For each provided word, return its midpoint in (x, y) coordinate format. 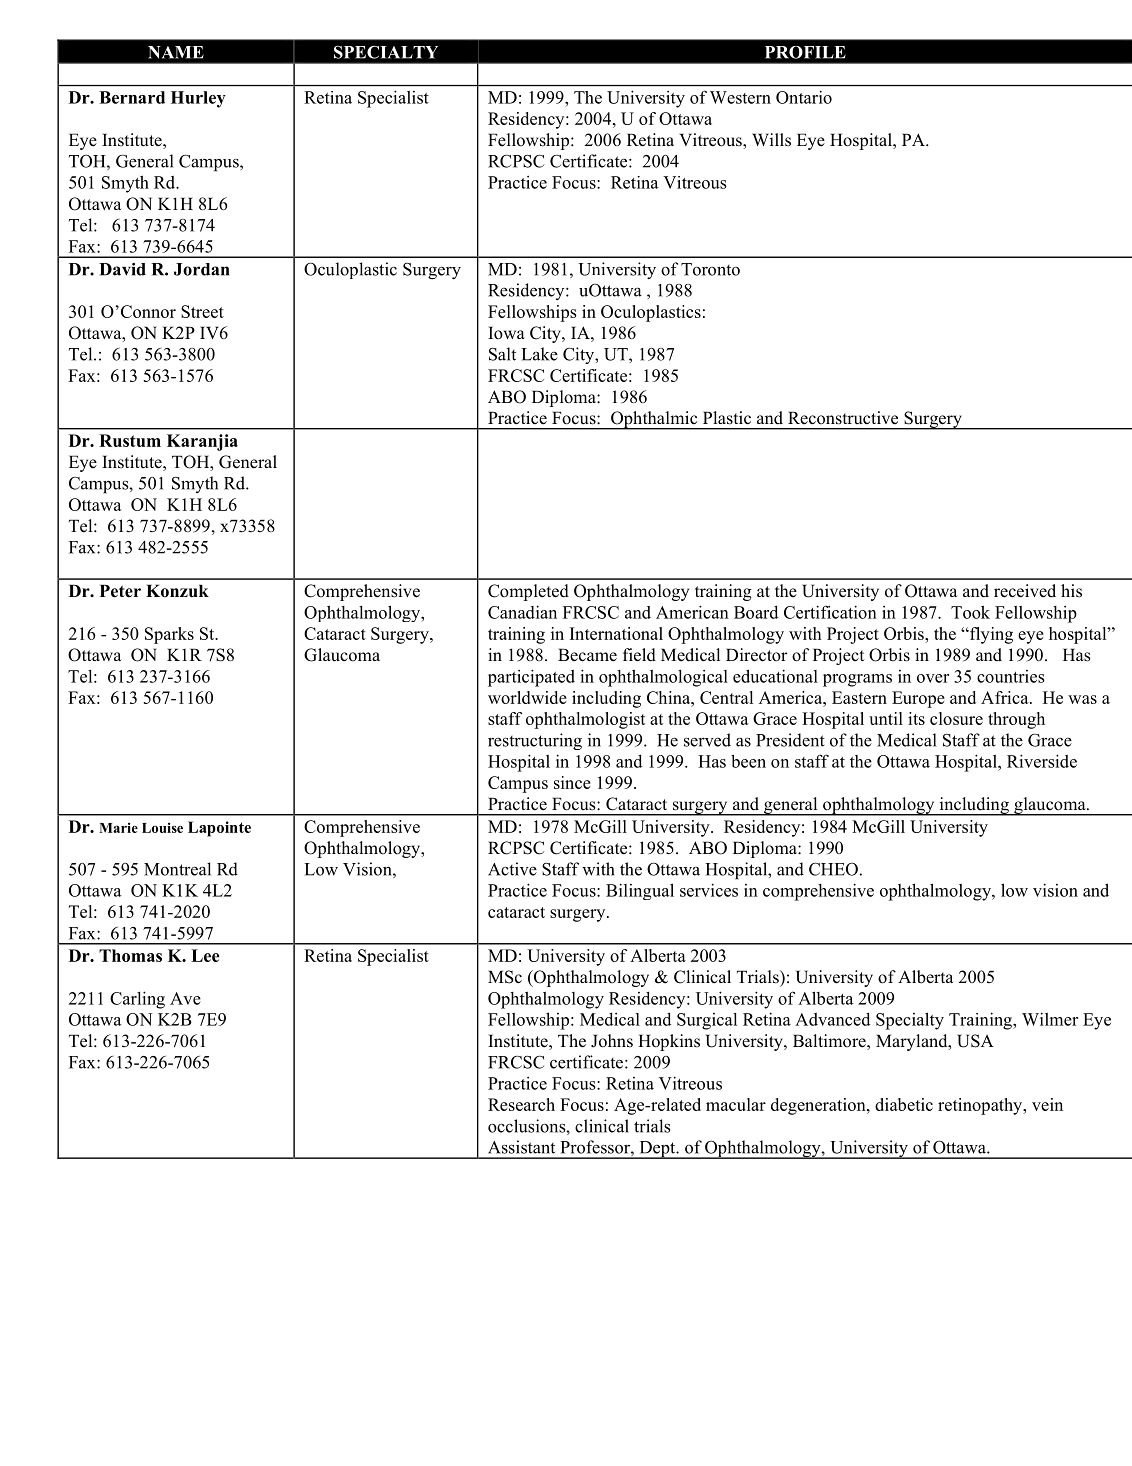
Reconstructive (843, 418)
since (572, 782)
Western (740, 97)
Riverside (1042, 761)
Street (202, 311)
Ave (185, 998)
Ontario (804, 97)
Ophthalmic (654, 420)
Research (521, 1104)
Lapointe (219, 829)
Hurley (198, 99)
